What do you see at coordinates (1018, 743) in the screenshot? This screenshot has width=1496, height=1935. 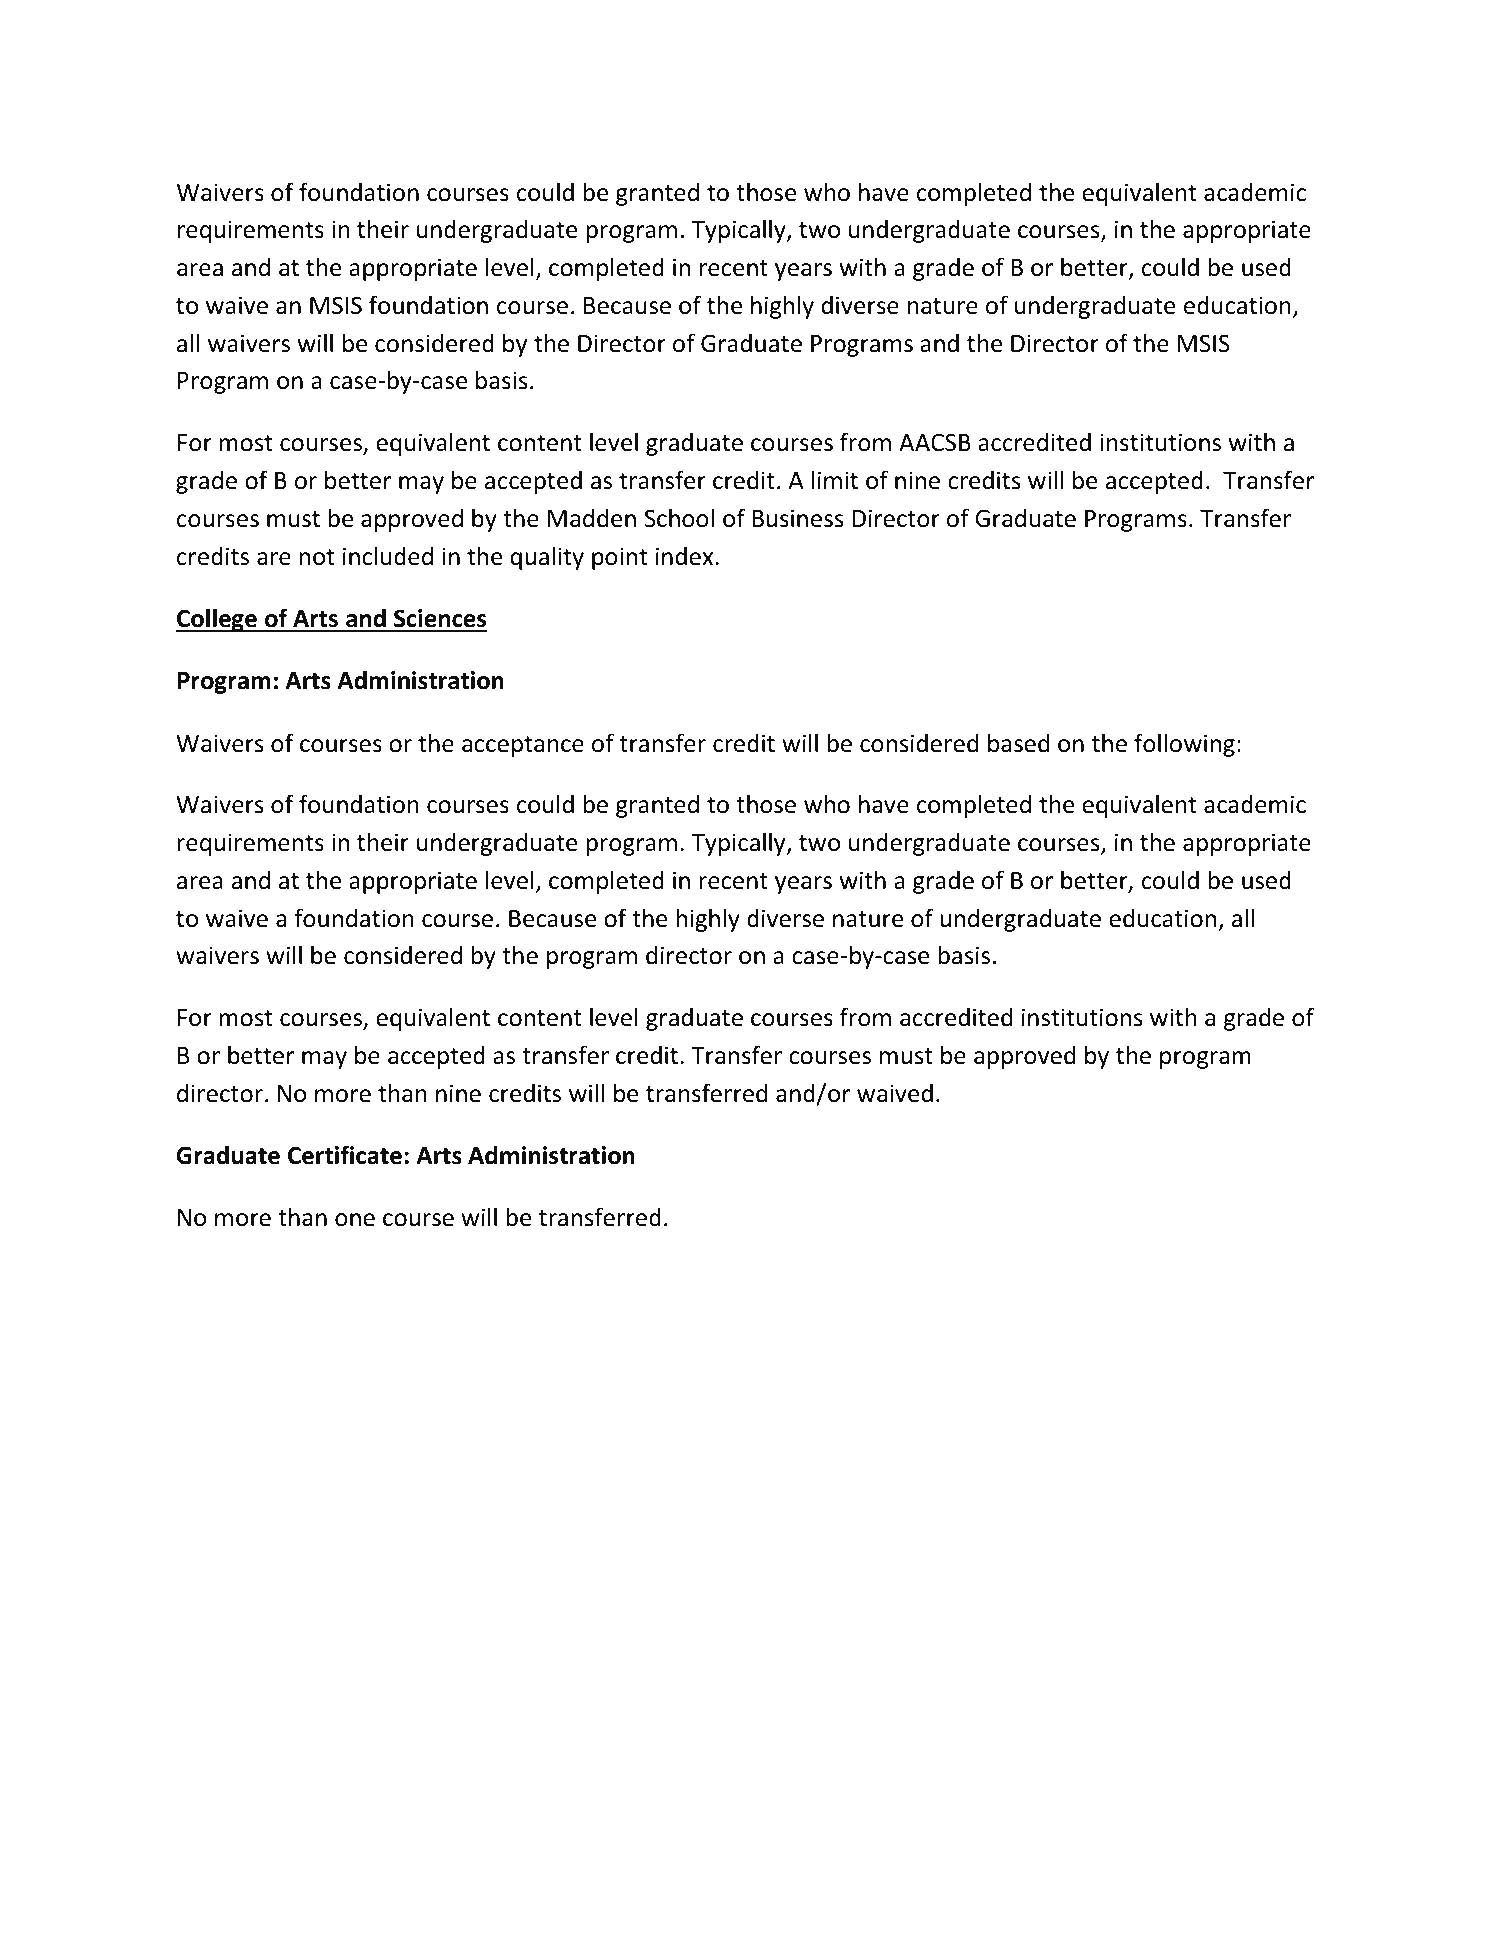 I see `based` at bounding box center [1018, 743].
